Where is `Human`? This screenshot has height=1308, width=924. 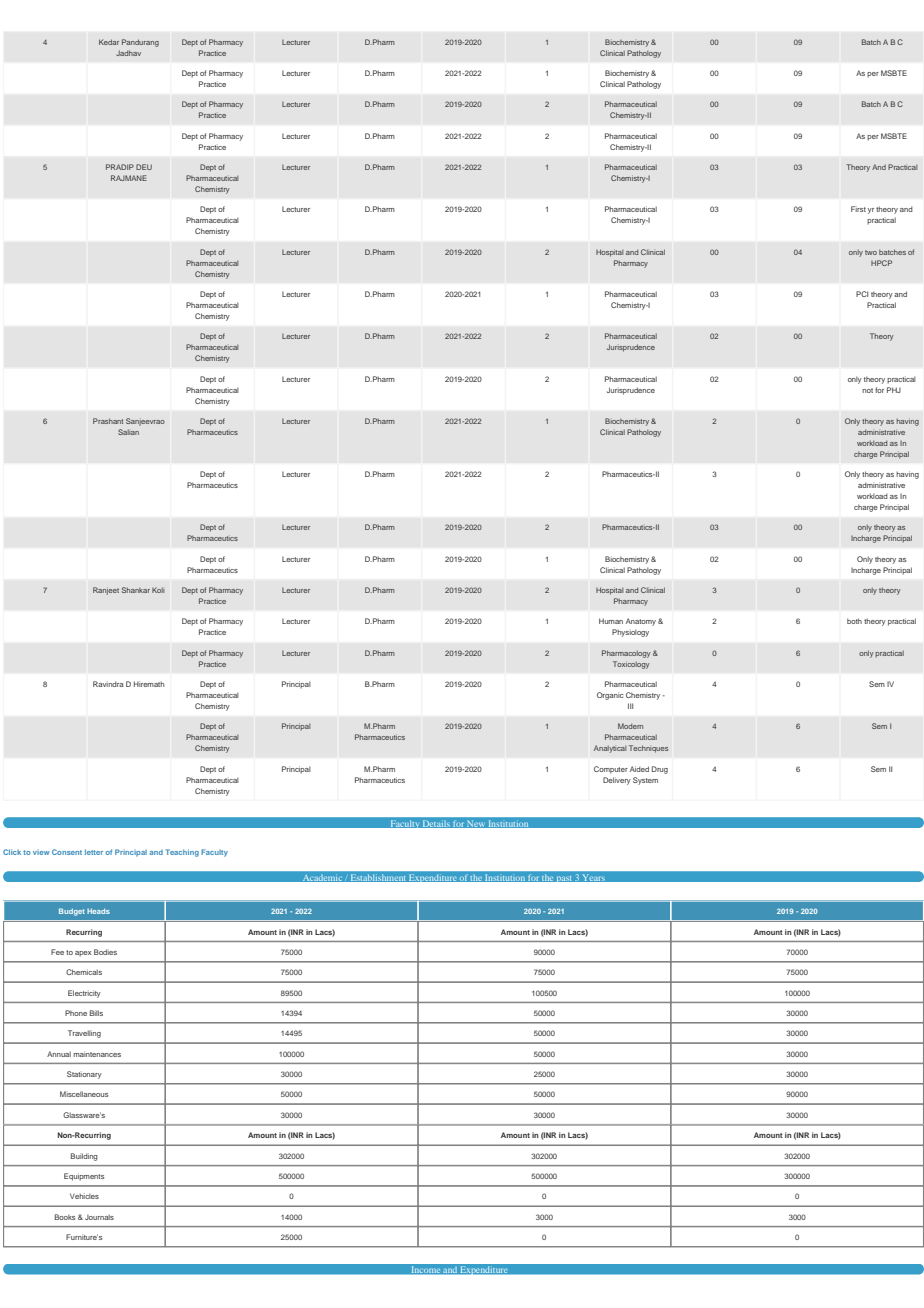 Human is located at coordinates (611, 621).
